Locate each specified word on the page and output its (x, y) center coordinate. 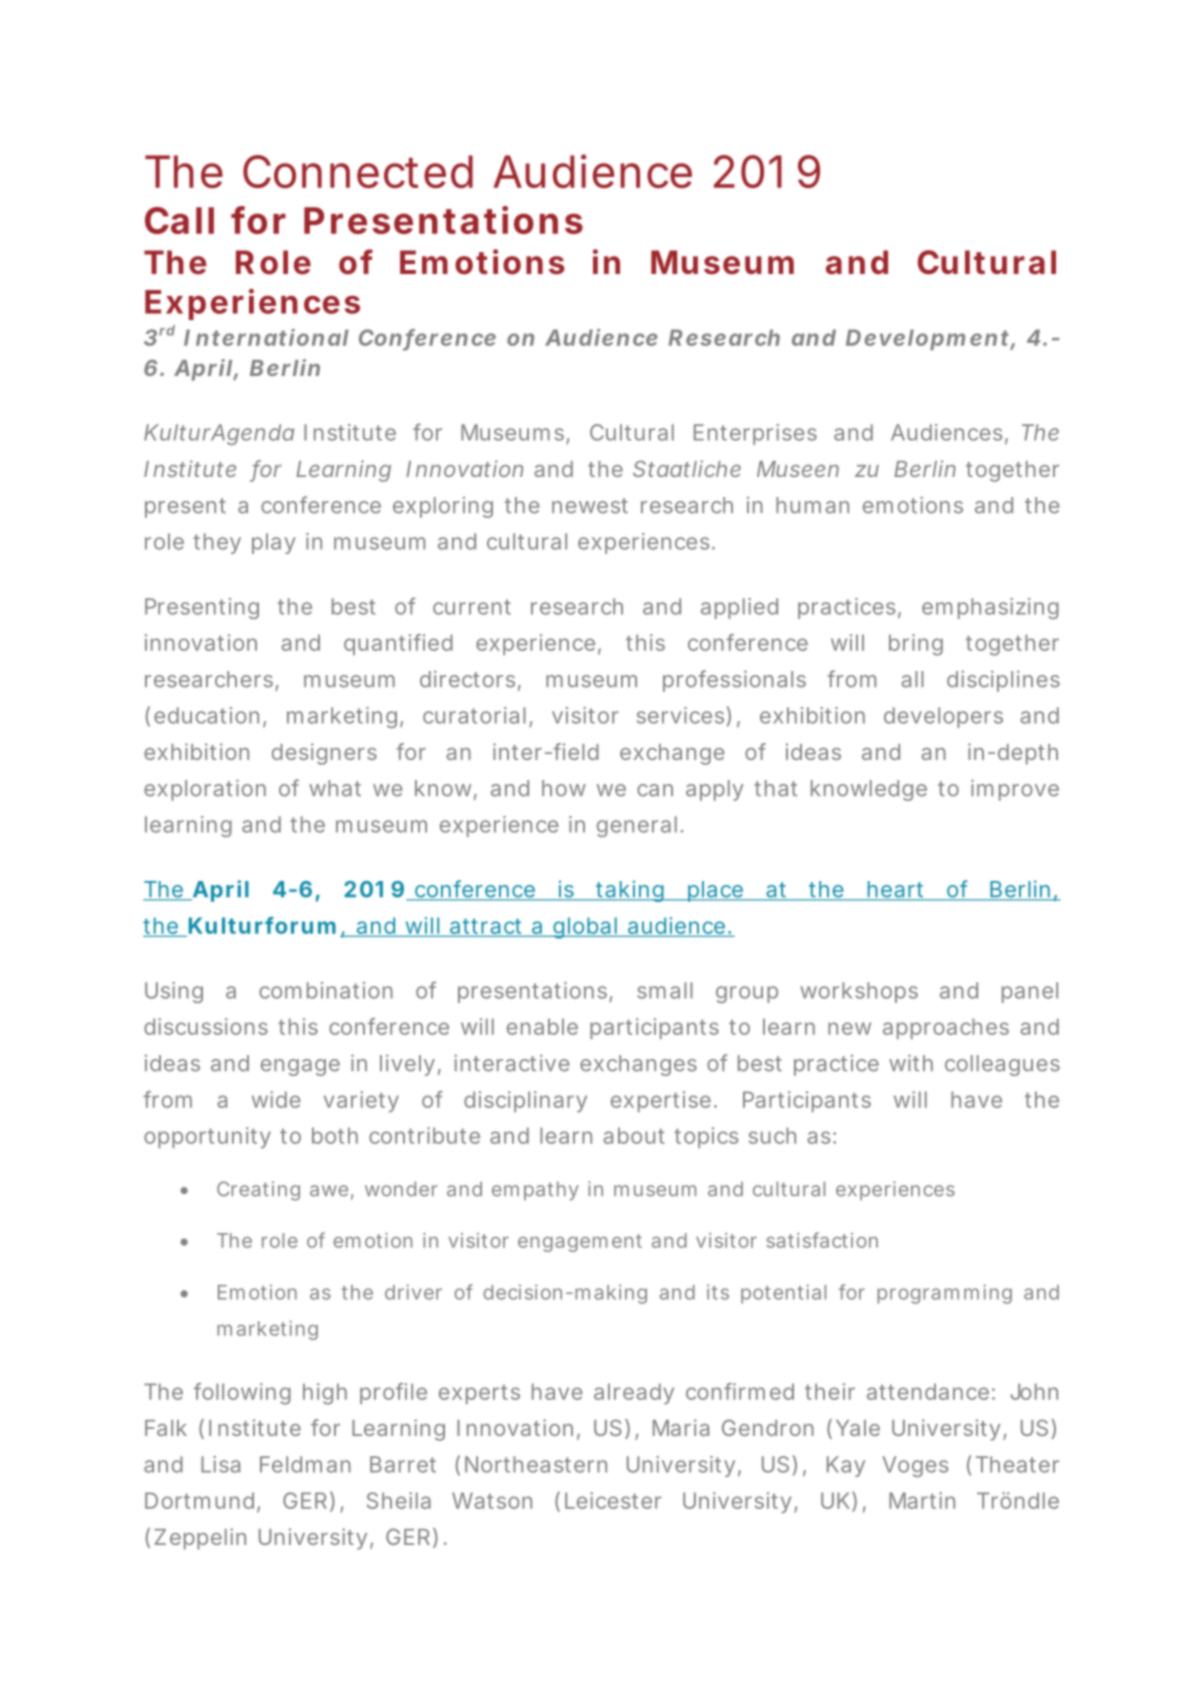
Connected (358, 171)
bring (916, 645)
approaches (946, 1028)
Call (179, 220)
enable (542, 1026)
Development (928, 339)
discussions (206, 1026)
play (274, 543)
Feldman (305, 1464)
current (472, 607)
